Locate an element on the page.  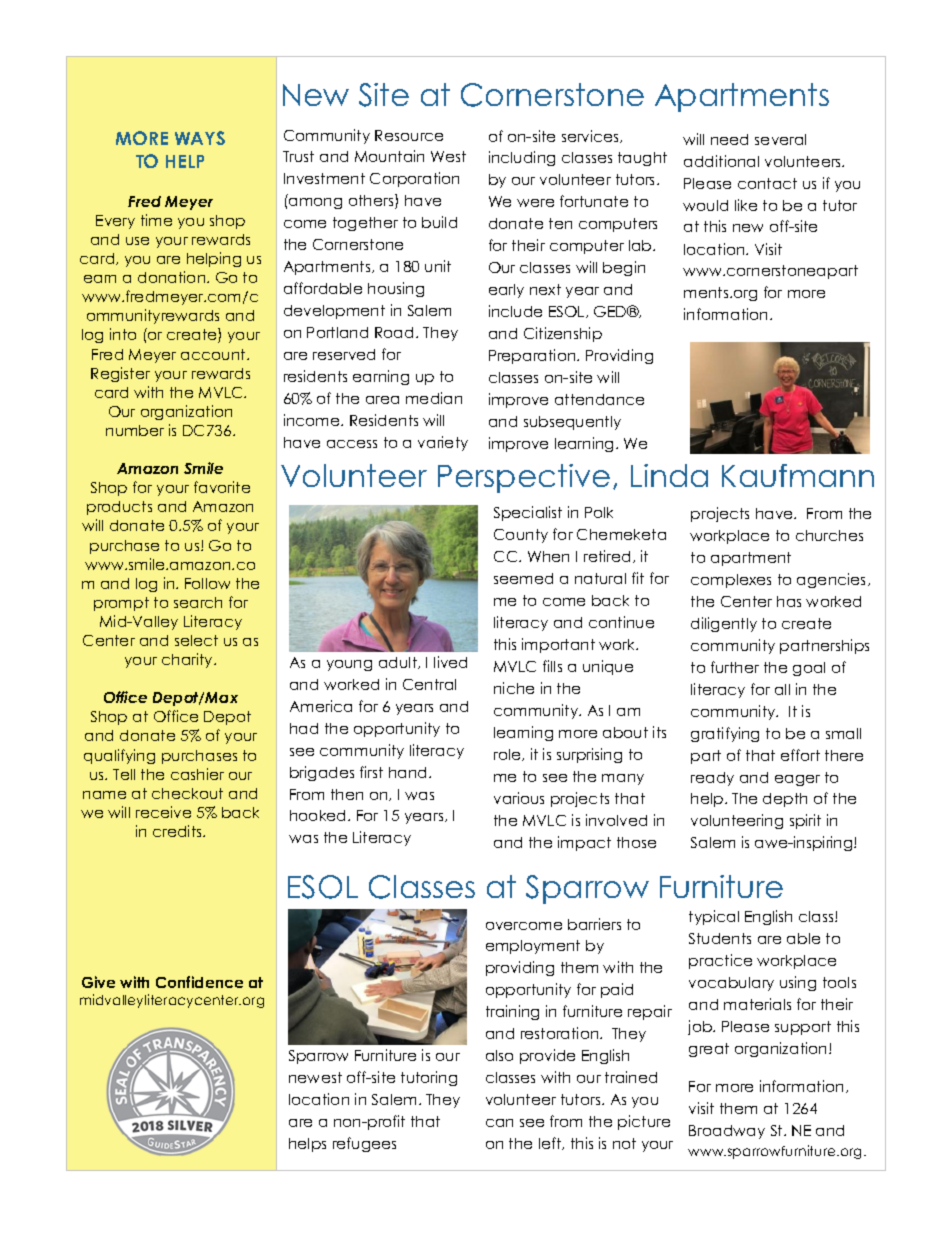
can is located at coordinates (499, 1123).
